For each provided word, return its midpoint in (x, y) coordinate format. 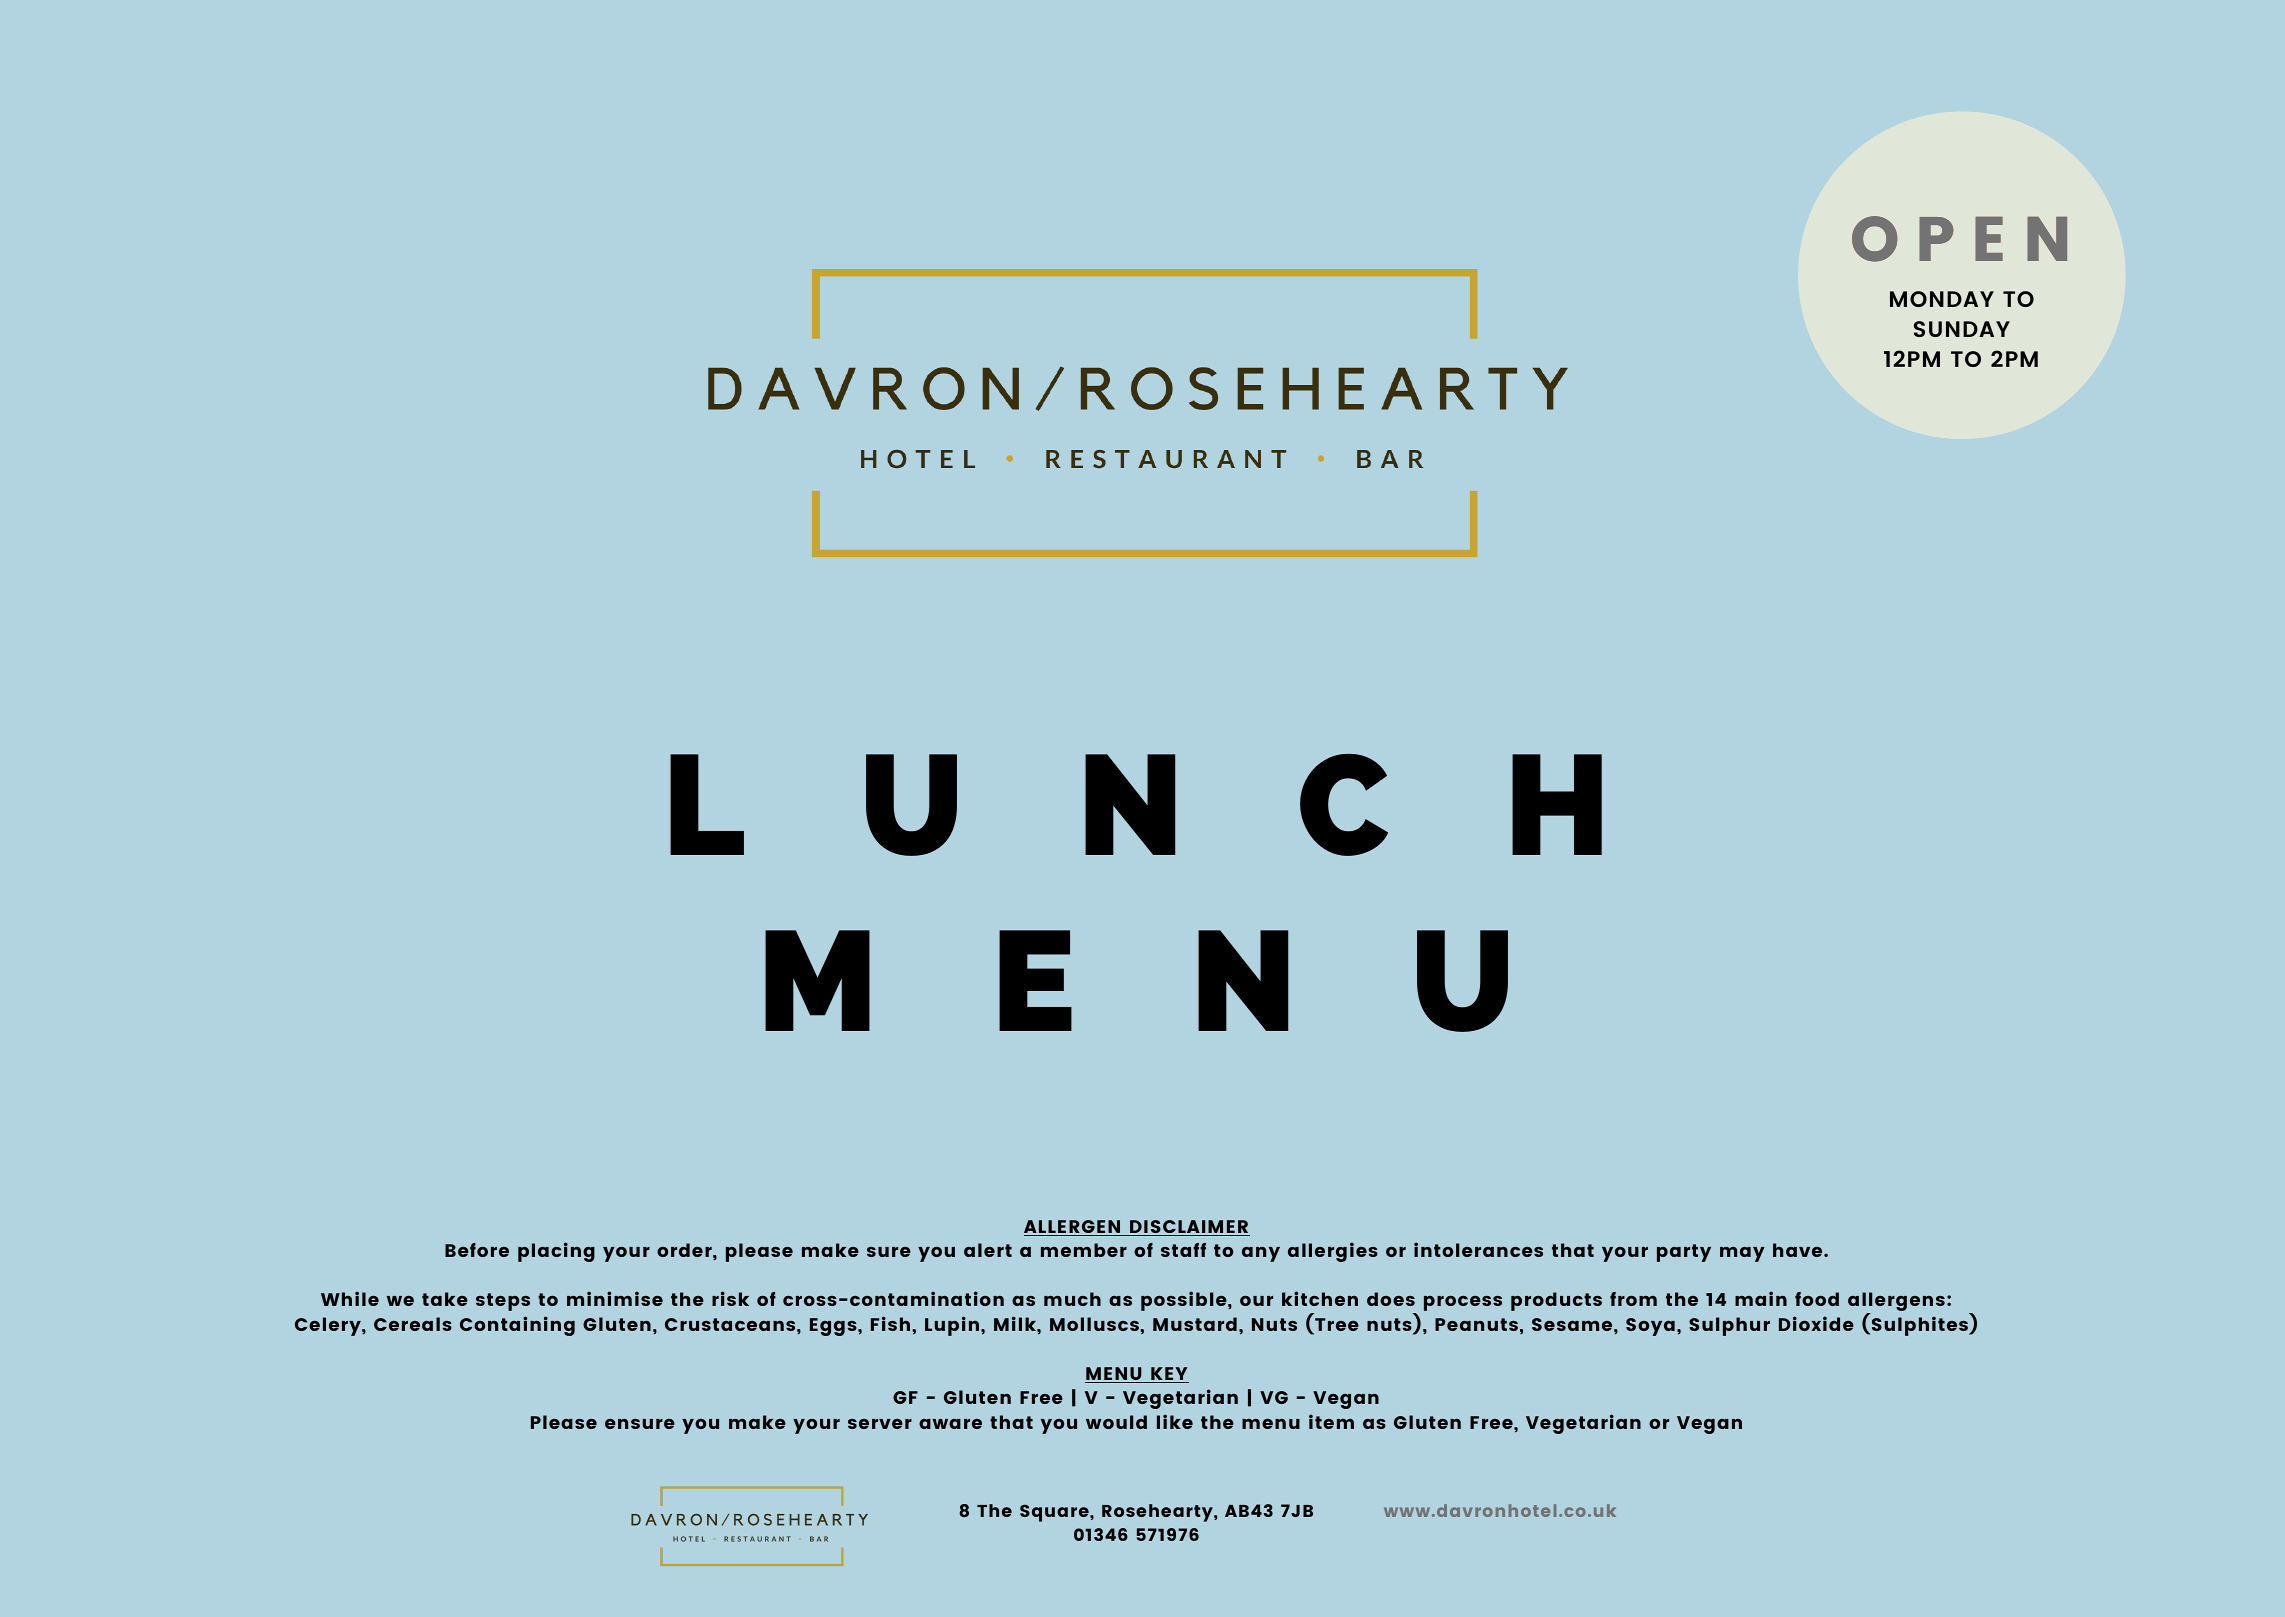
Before (477, 1250)
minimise (615, 1298)
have (1799, 1250)
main (1761, 1298)
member (1084, 1250)
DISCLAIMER (1189, 1228)
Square (1055, 1513)
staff (1183, 1250)
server (880, 1424)
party (1684, 1253)
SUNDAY (1962, 329)
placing (556, 1252)
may (1742, 1254)
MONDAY (1942, 299)
